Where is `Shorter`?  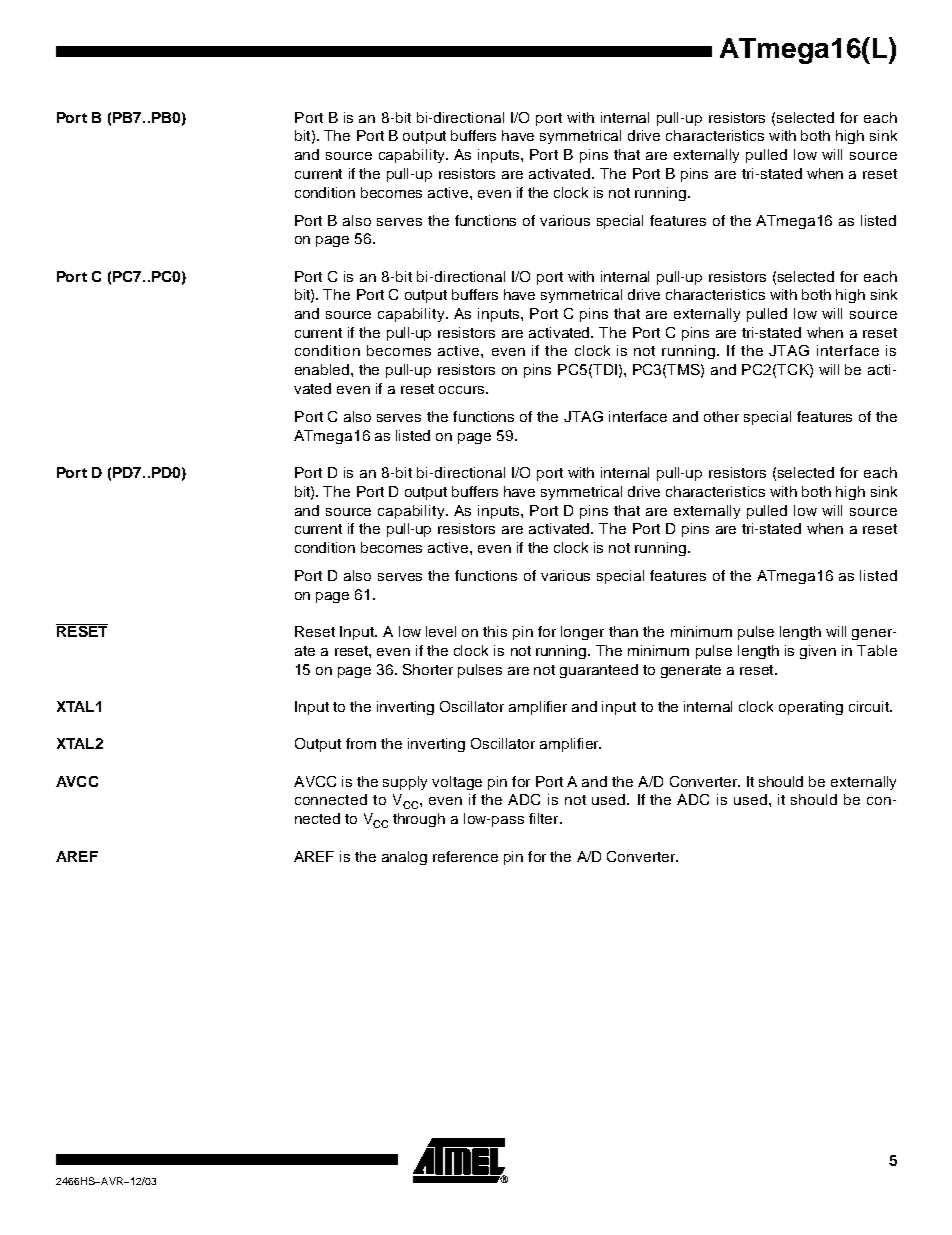 Shorter is located at coordinates (428, 669).
